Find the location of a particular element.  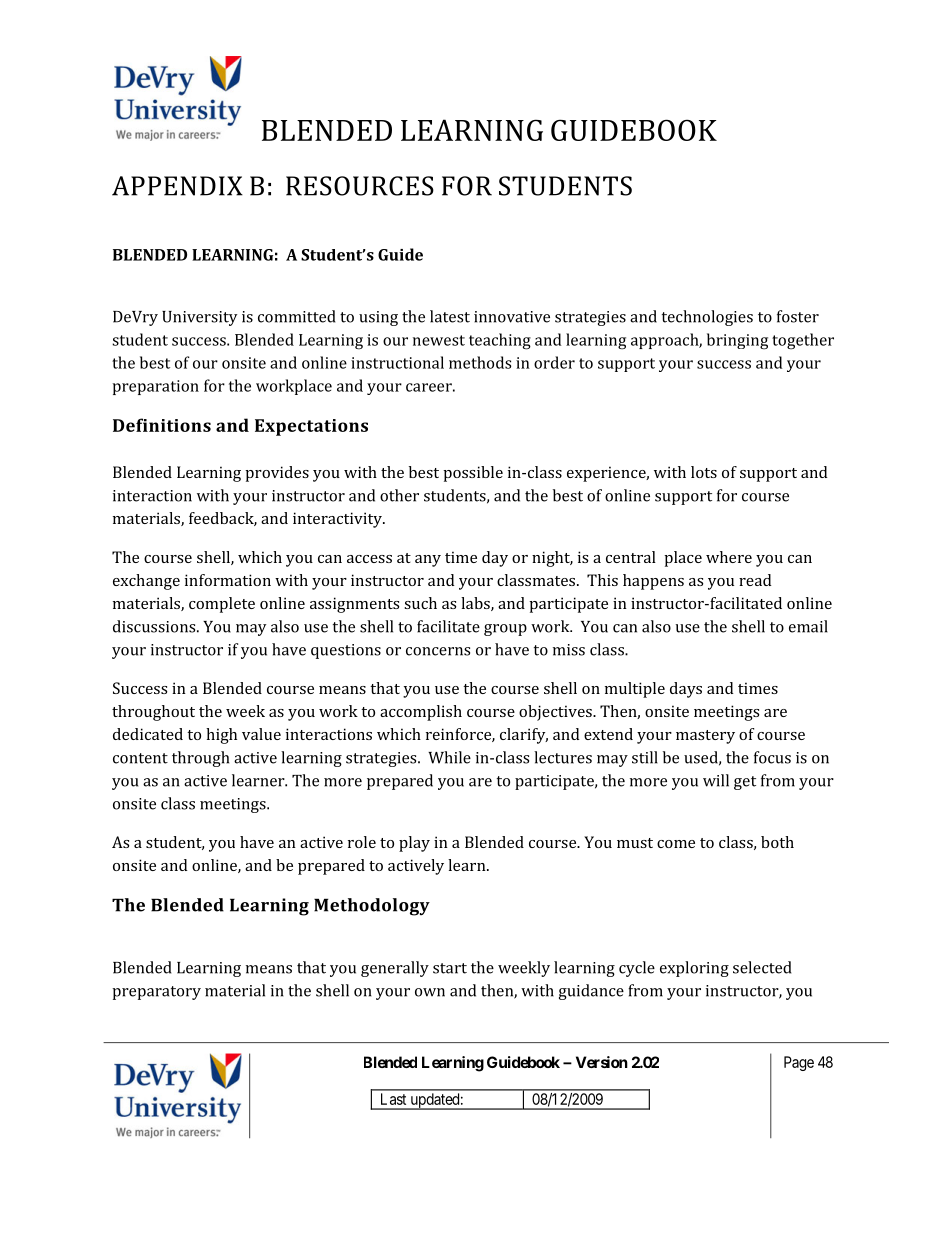

APPENDIX is located at coordinates (177, 186).
